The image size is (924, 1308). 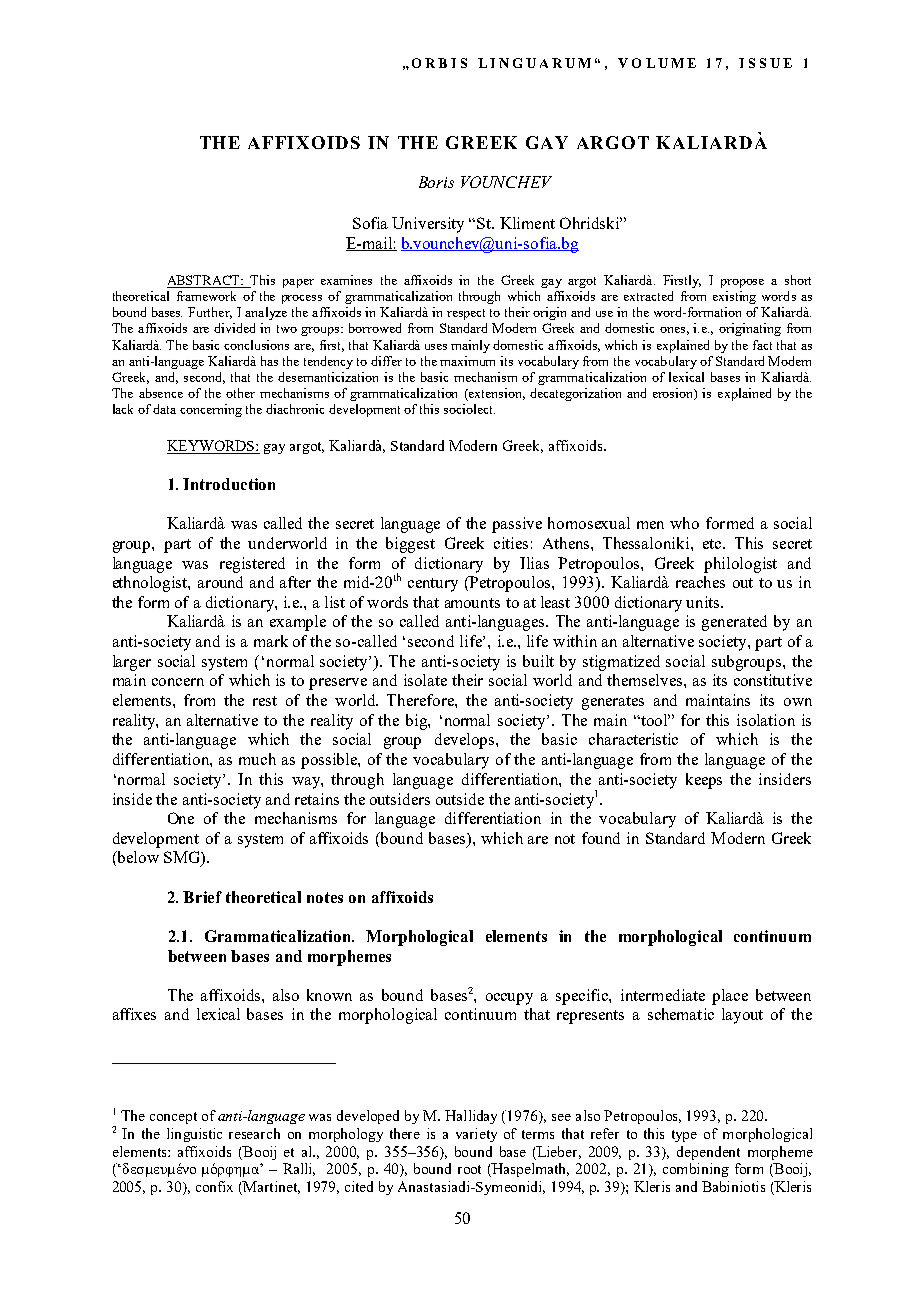 What do you see at coordinates (704, 781) in the page?
I see `keeps` at bounding box center [704, 781].
